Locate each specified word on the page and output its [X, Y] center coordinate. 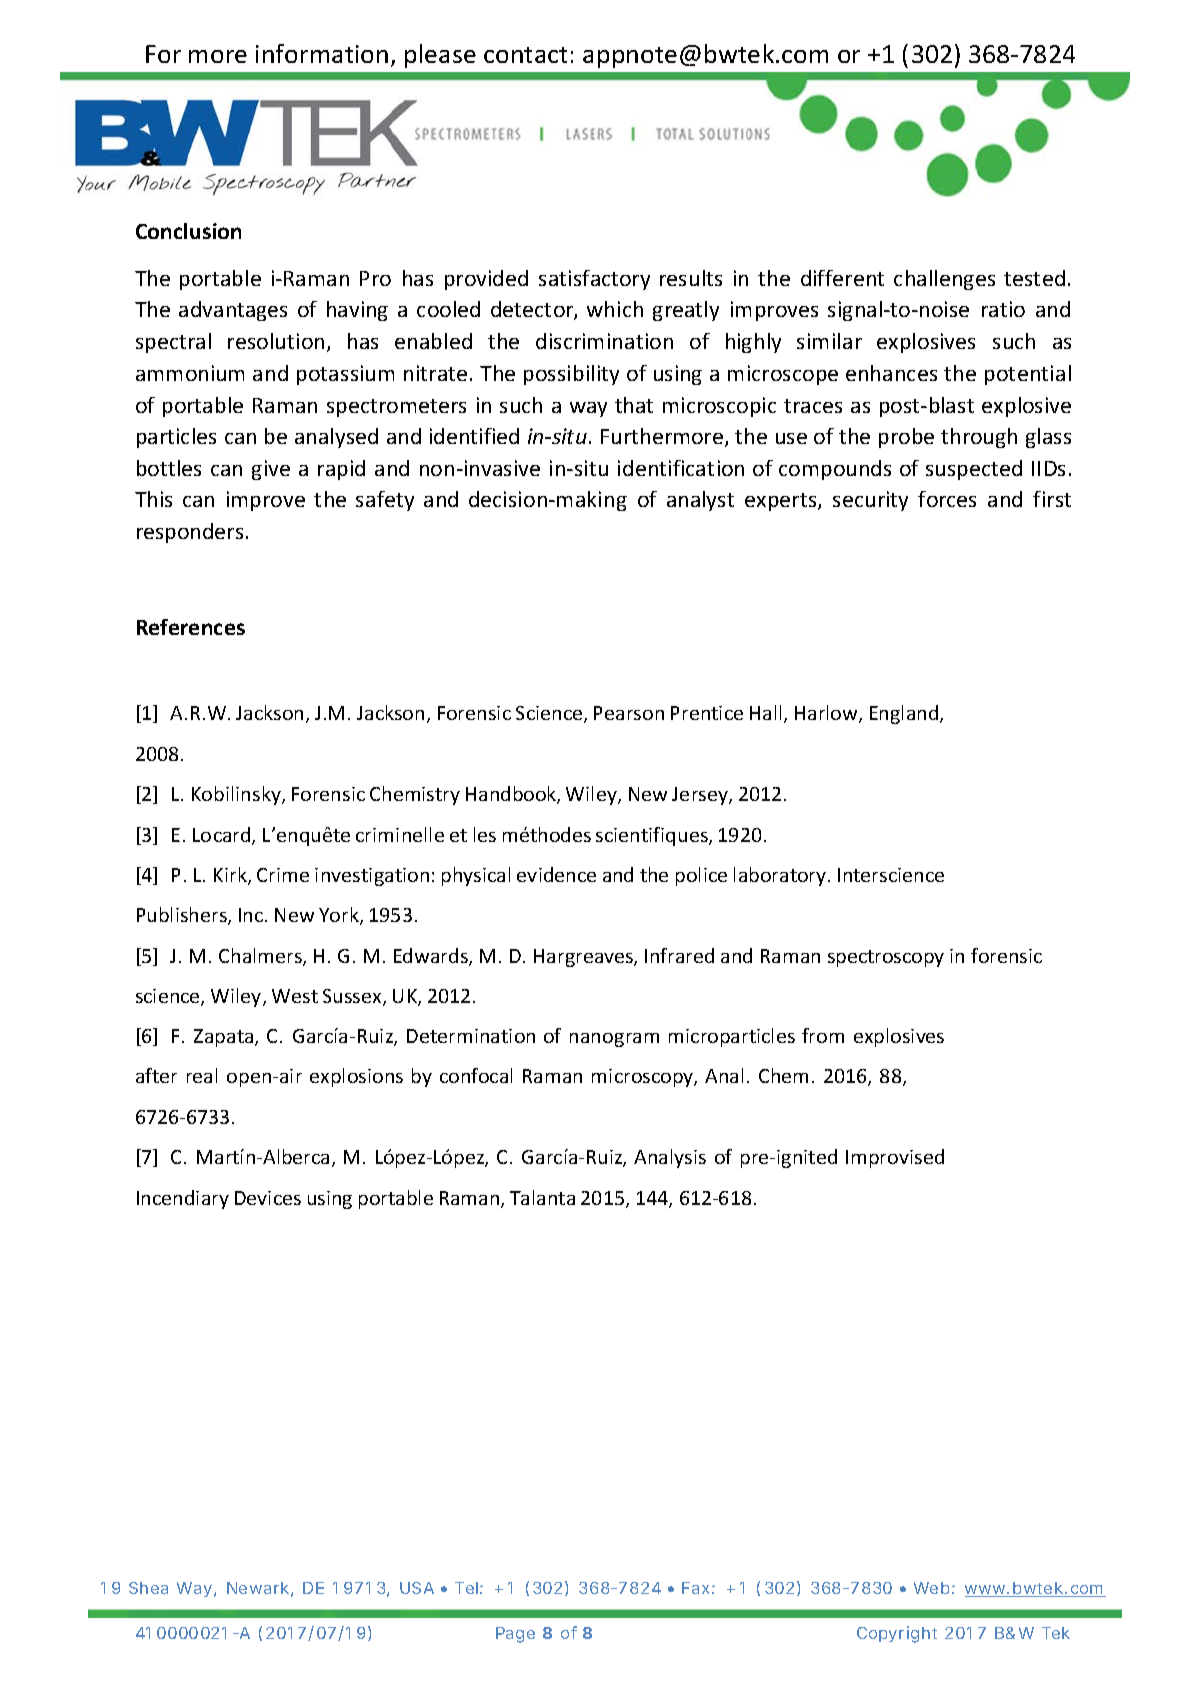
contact [525, 55]
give [271, 470]
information [322, 53]
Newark [260, 1589]
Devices [268, 1198]
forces [947, 499]
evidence [556, 874]
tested [1034, 278]
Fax [698, 1588]
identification [681, 468]
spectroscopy [886, 958]
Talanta [542, 1197]
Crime [283, 875]
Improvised [895, 1158]
